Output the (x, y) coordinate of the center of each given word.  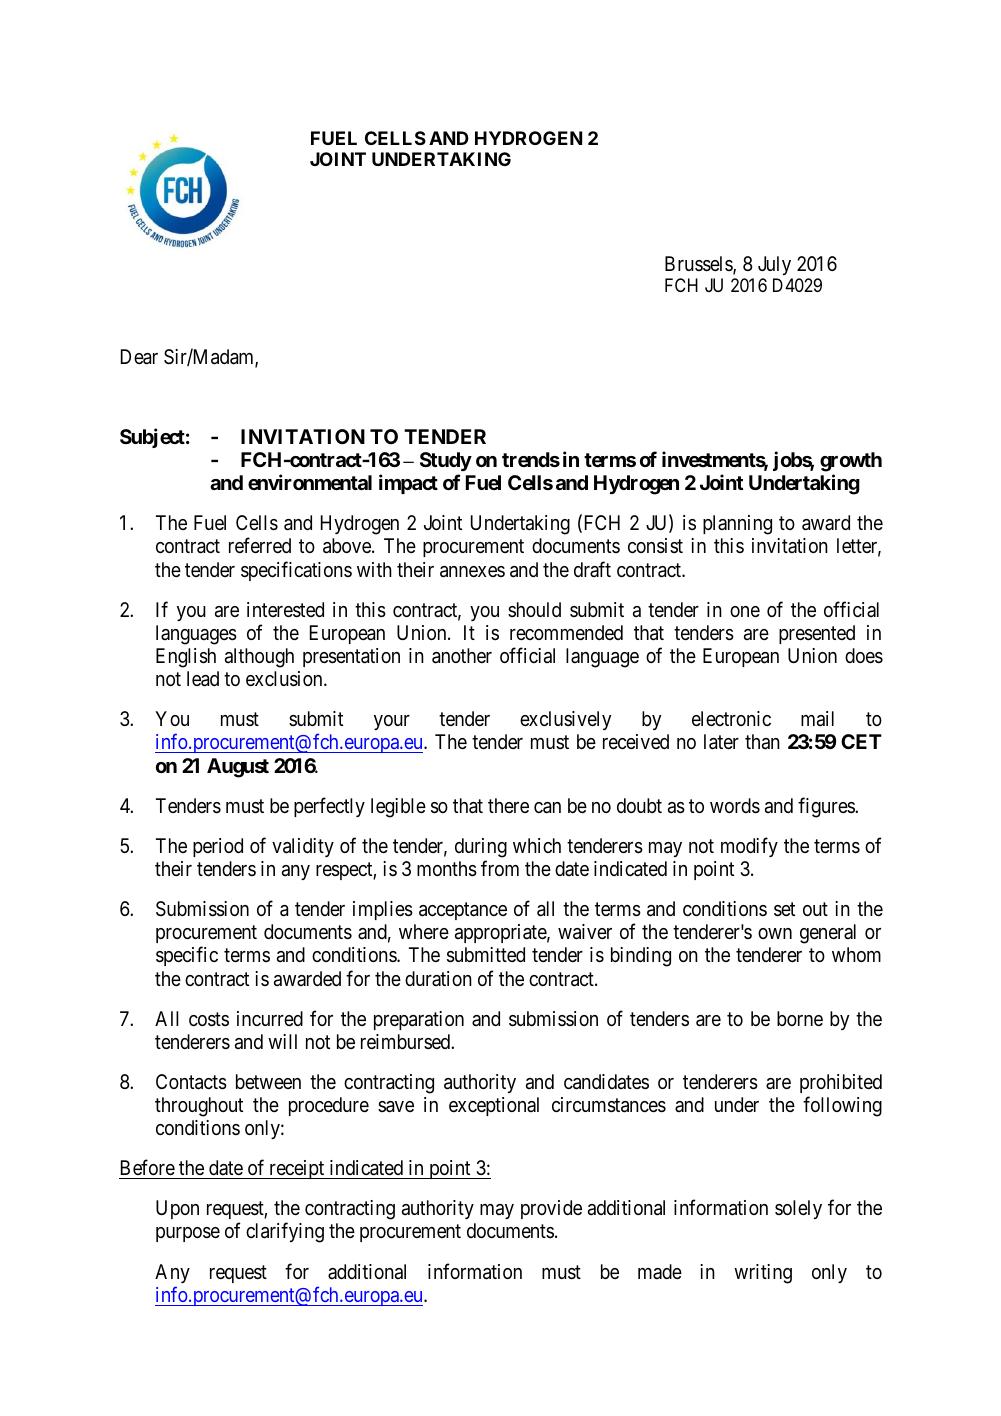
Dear (139, 357)
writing (763, 1274)
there (508, 805)
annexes (472, 572)
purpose (188, 1234)
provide (551, 1209)
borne (800, 1018)
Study (446, 461)
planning (737, 525)
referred (260, 545)
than (762, 742)
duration (438, 978)
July (774, 265)
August (238, 768)
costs (209, 1019)
